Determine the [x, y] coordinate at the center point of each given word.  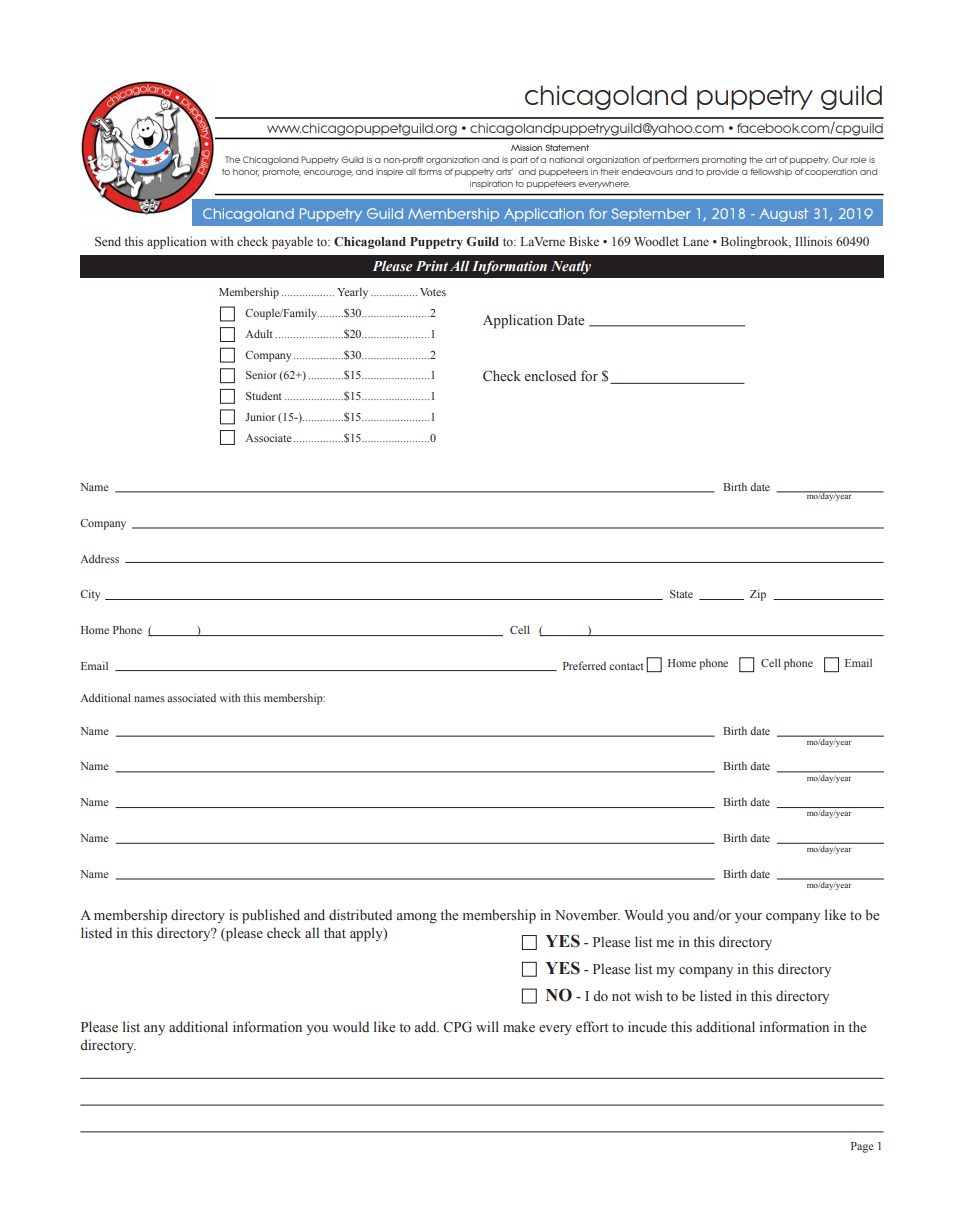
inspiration [491, 184]
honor [246, 172]
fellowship [771, 172]
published [271, 916]
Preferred [584, 665]
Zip [758, 595]
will [487, 1026]
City [90, 595]
